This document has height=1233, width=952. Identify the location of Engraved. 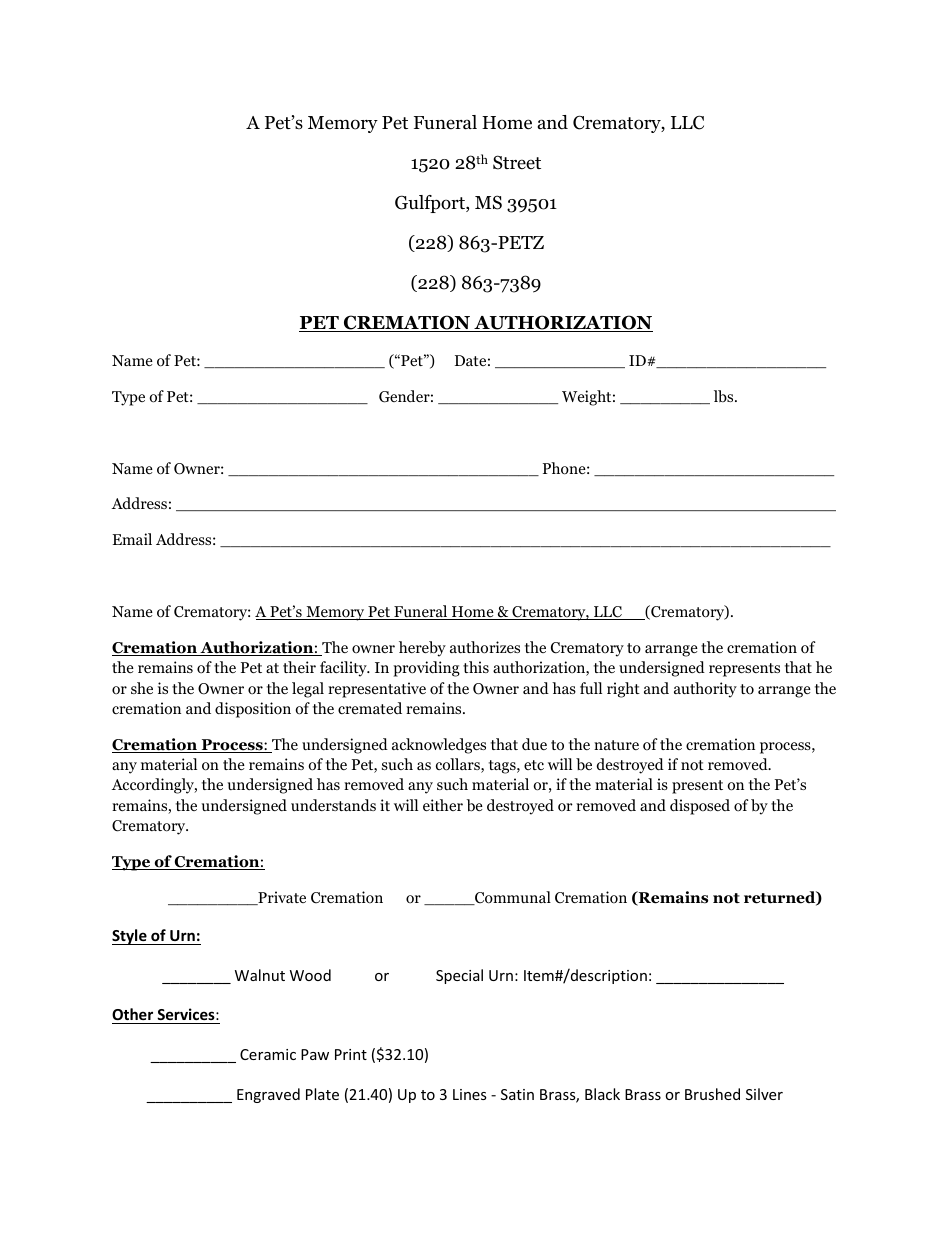
(268, 1095).
